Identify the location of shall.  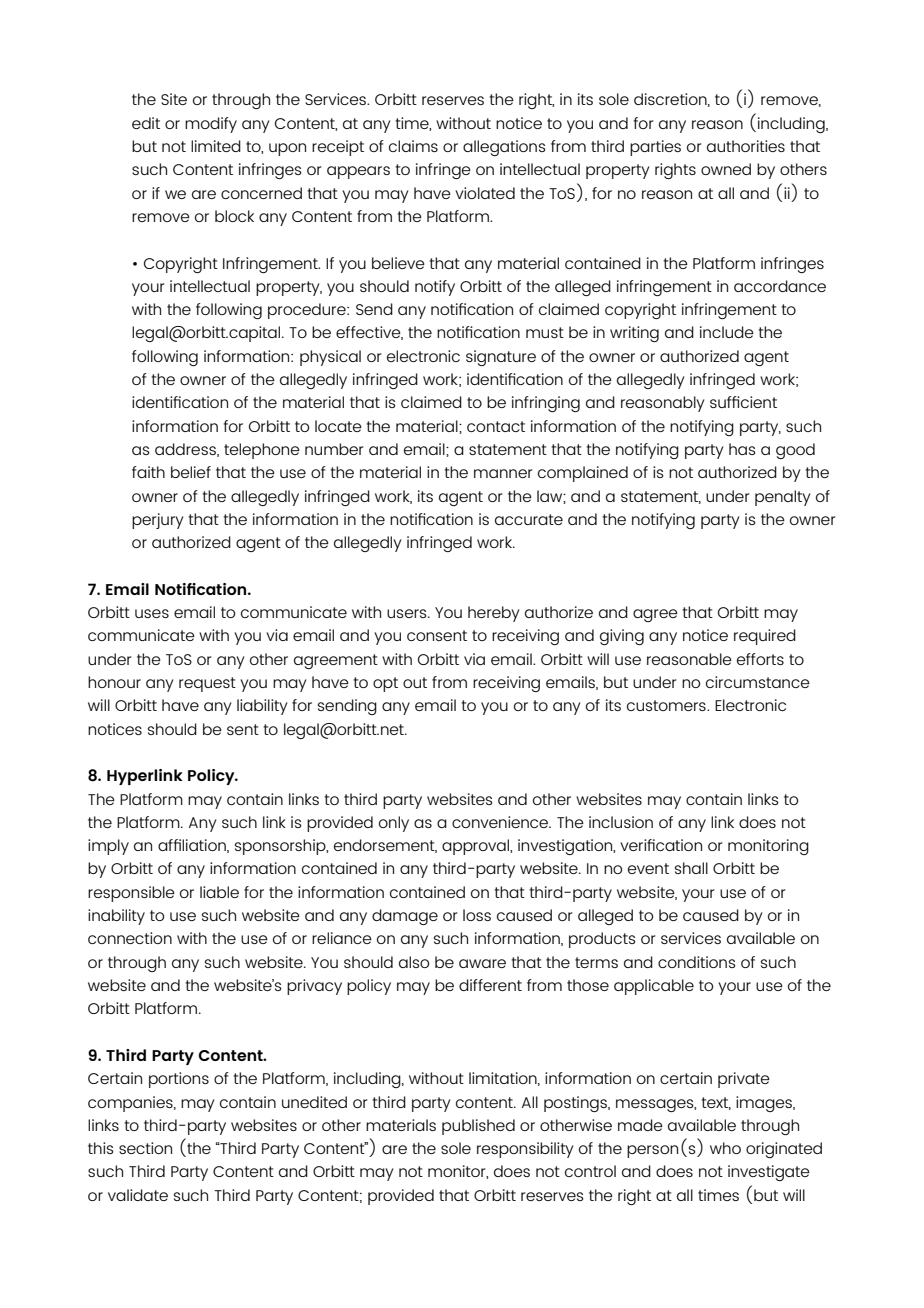
(691, 868).
